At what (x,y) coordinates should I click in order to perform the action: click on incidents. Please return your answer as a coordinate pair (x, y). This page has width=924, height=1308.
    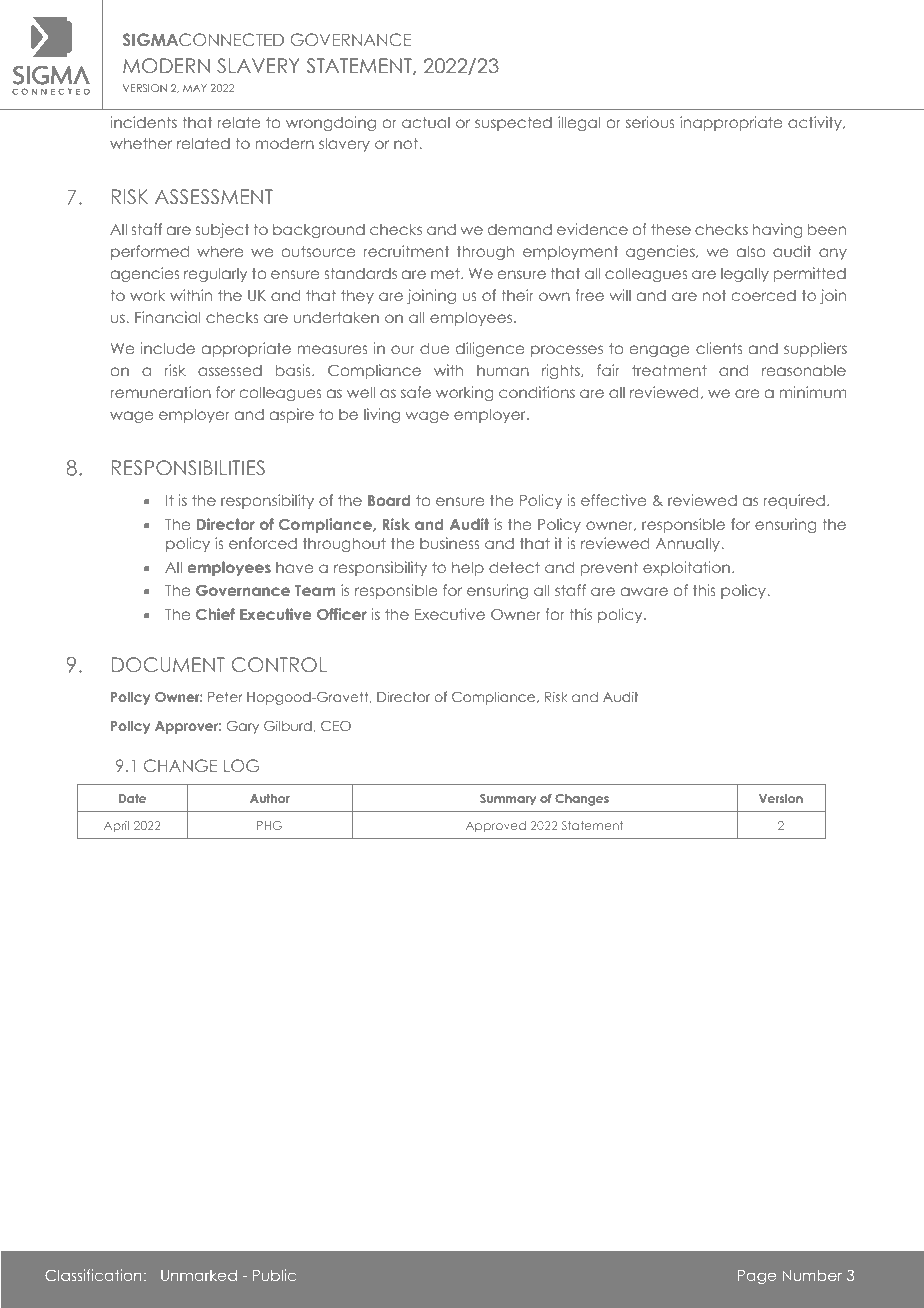
    Looking at the image, I should click on (143, 122).
